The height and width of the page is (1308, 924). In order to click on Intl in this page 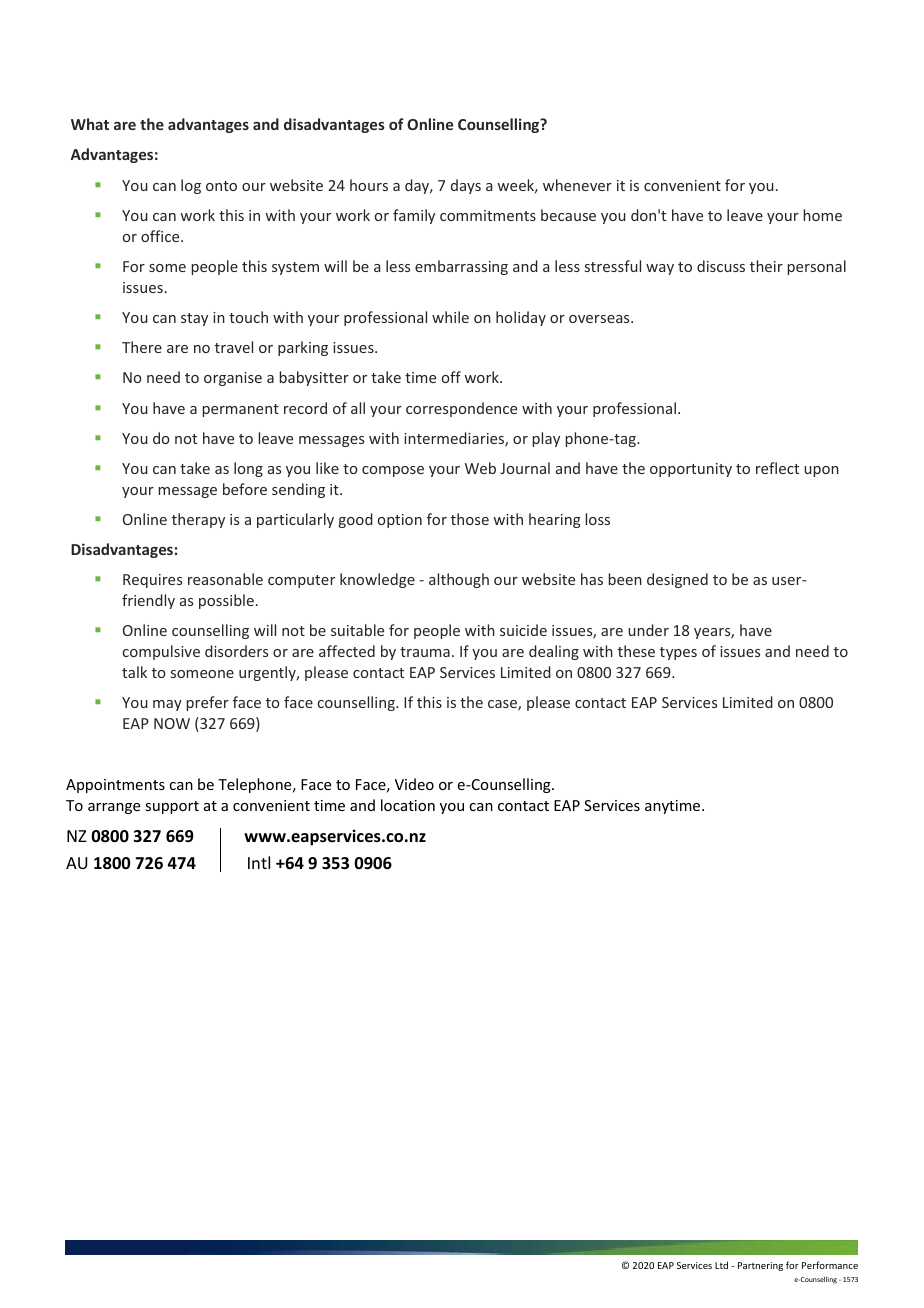, I will do `click(259, 862)`.
